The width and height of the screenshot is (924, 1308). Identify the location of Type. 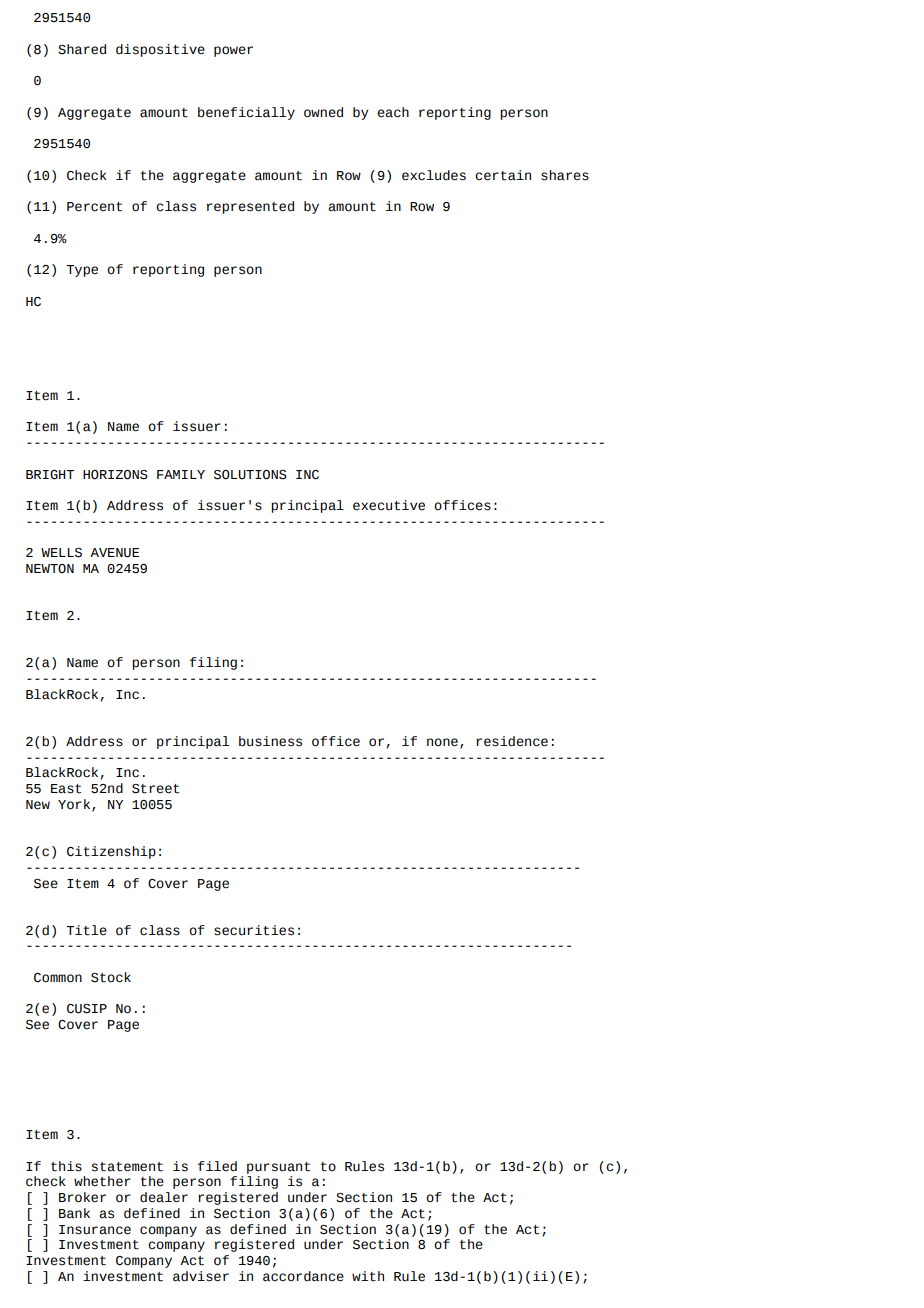
(82, 271).
